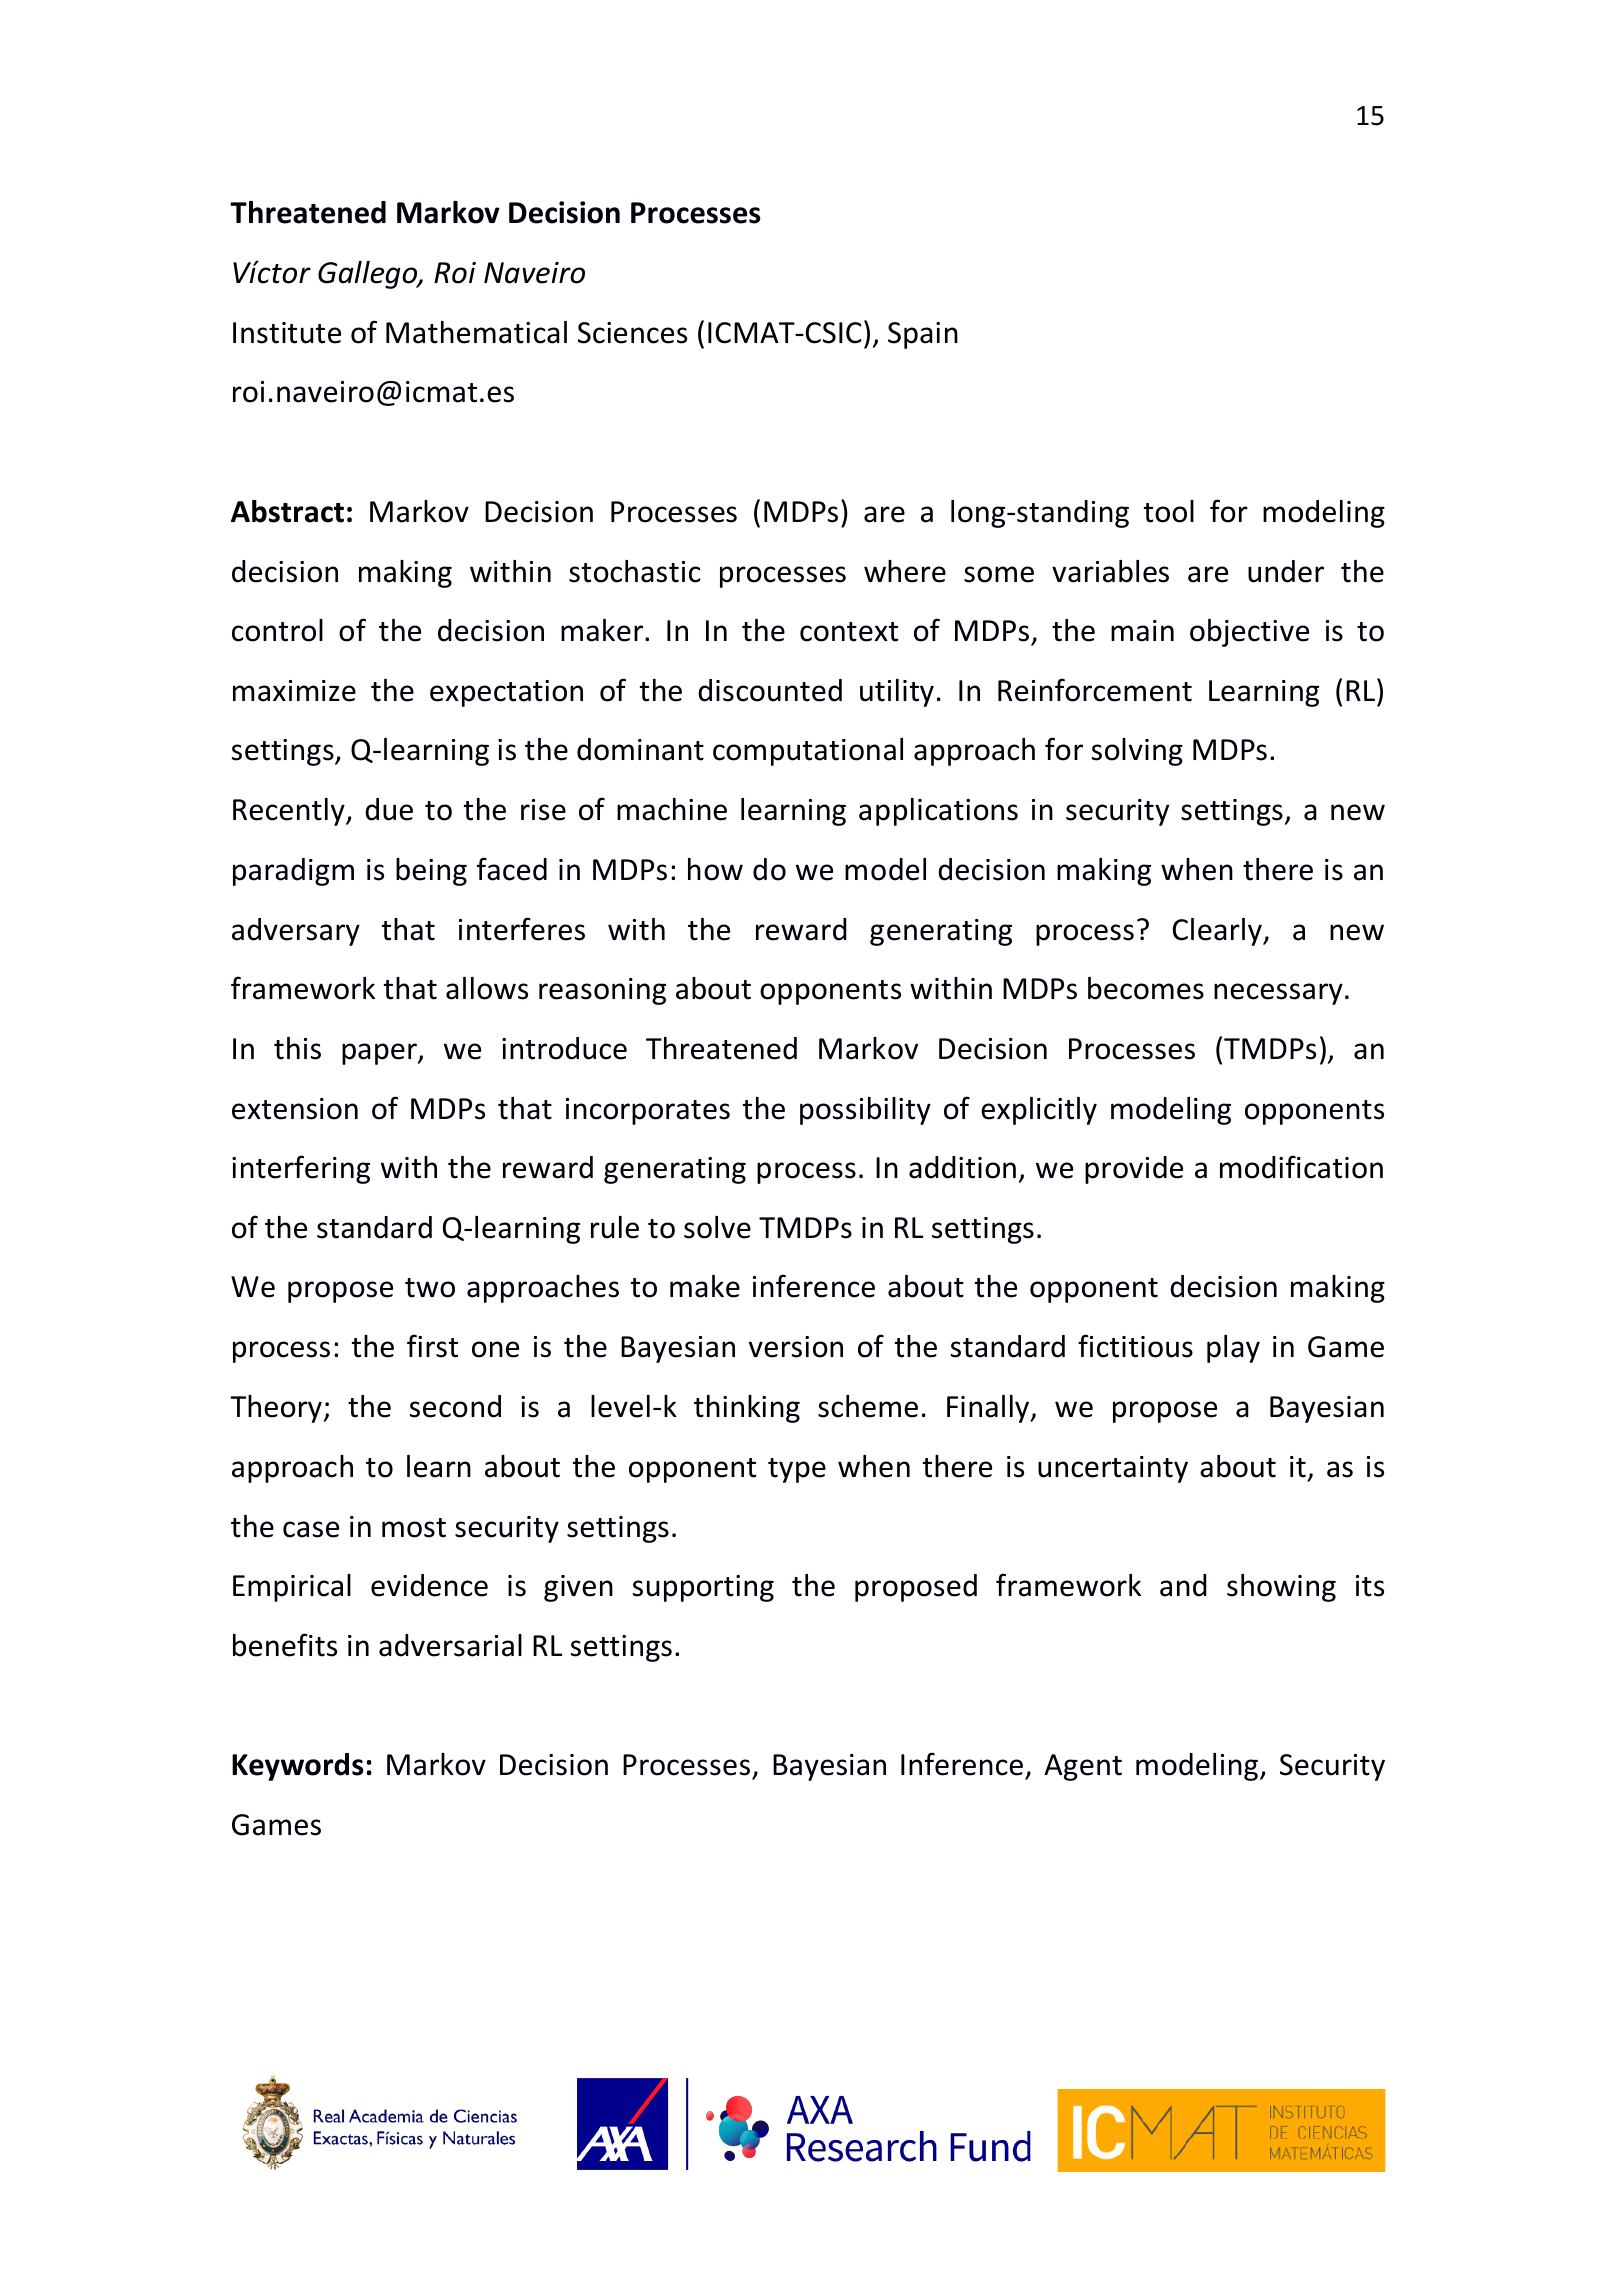  I want to click on Spain, so click(923, 335).
